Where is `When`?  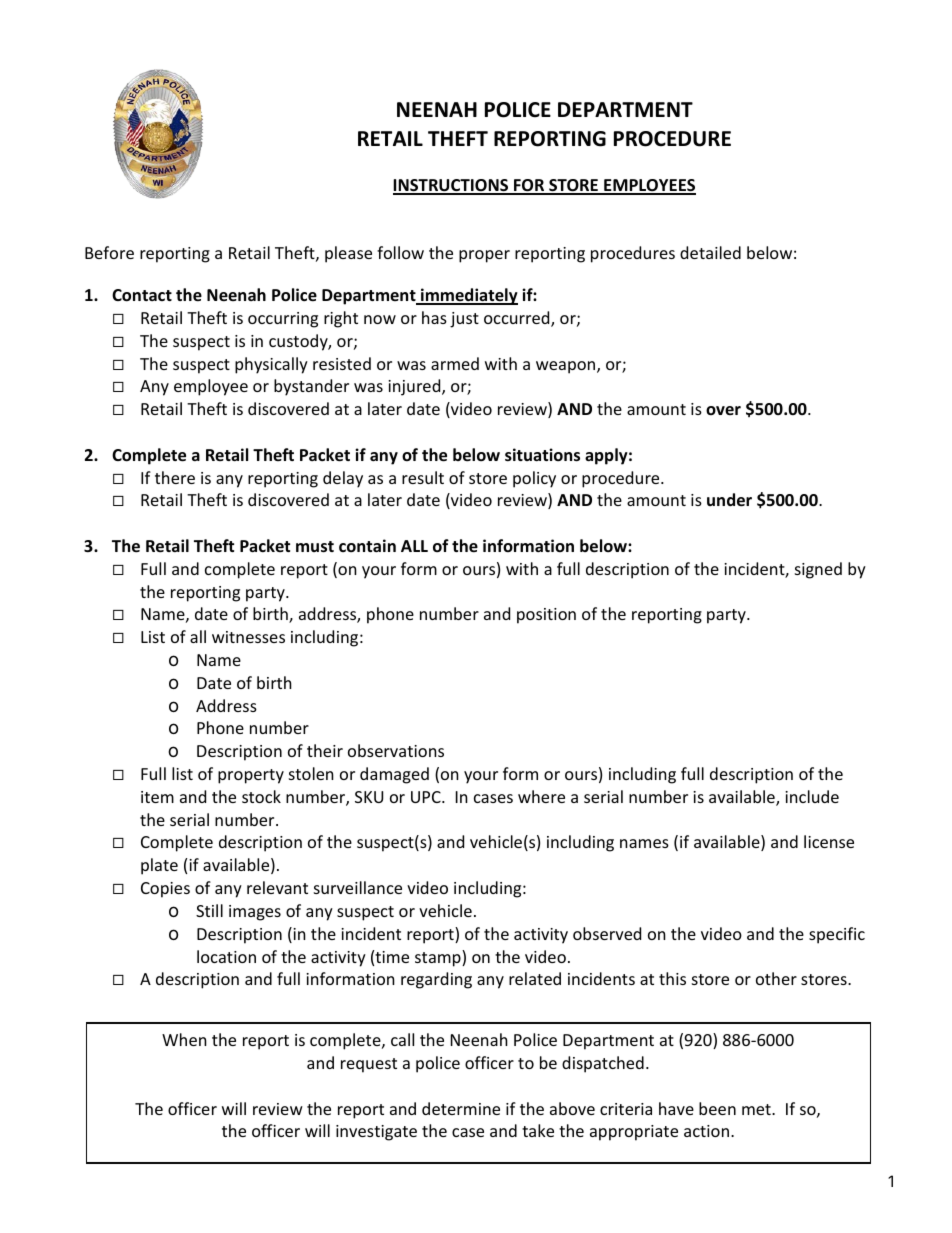
When is located at coordinates (184, 1039).
